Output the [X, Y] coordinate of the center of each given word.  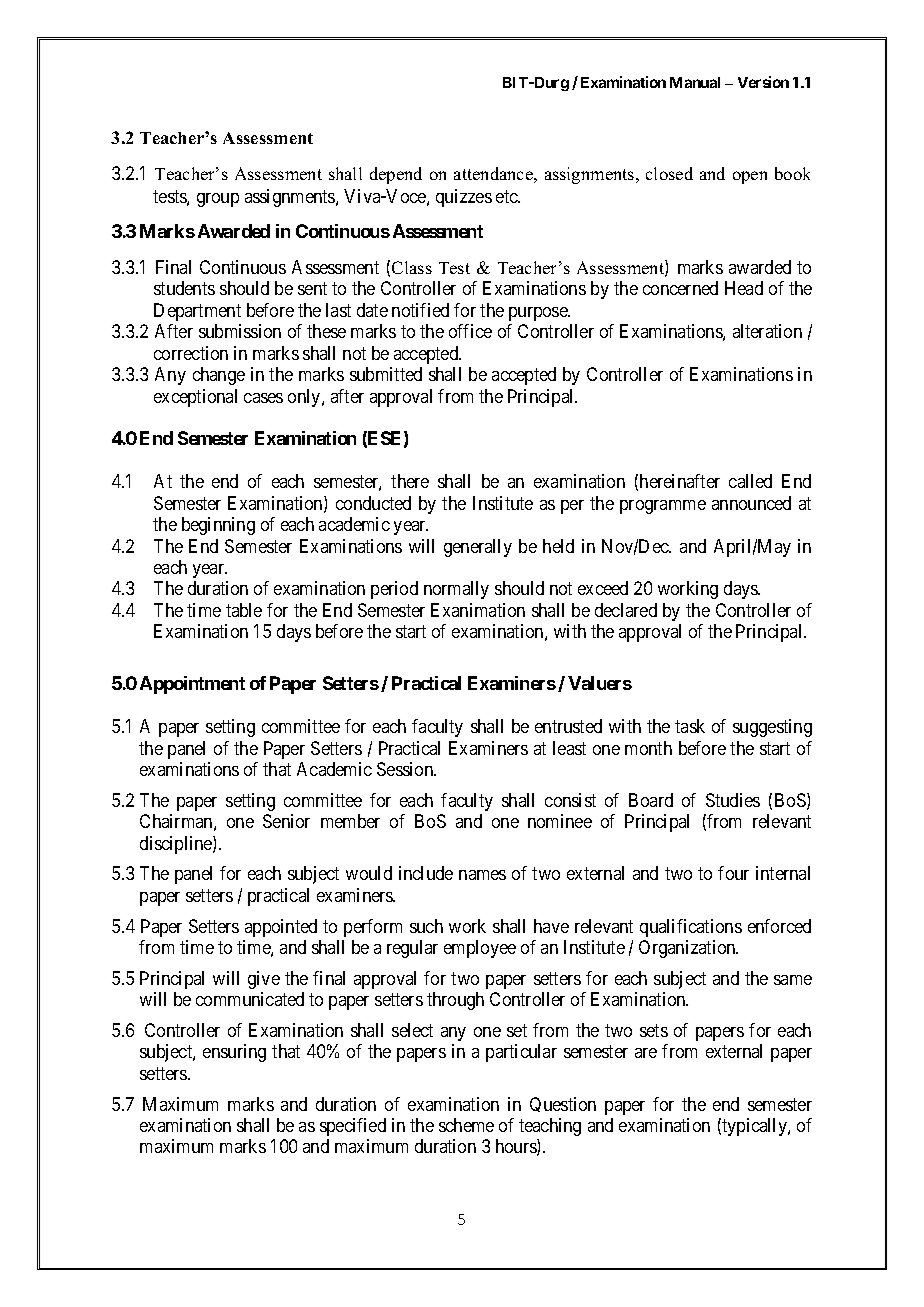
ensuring [234, 1053]
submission [240, 331]
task [690, 726]
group [218, 200]
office [470, 331]
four [733, 873]
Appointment [192, 685]
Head [744, 288]
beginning [218, 526]
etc [507, 196]
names [482, 875]
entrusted [568, 726]
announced [751, 503]
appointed [281, 928]
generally [478, 548]
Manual [695, 82]
